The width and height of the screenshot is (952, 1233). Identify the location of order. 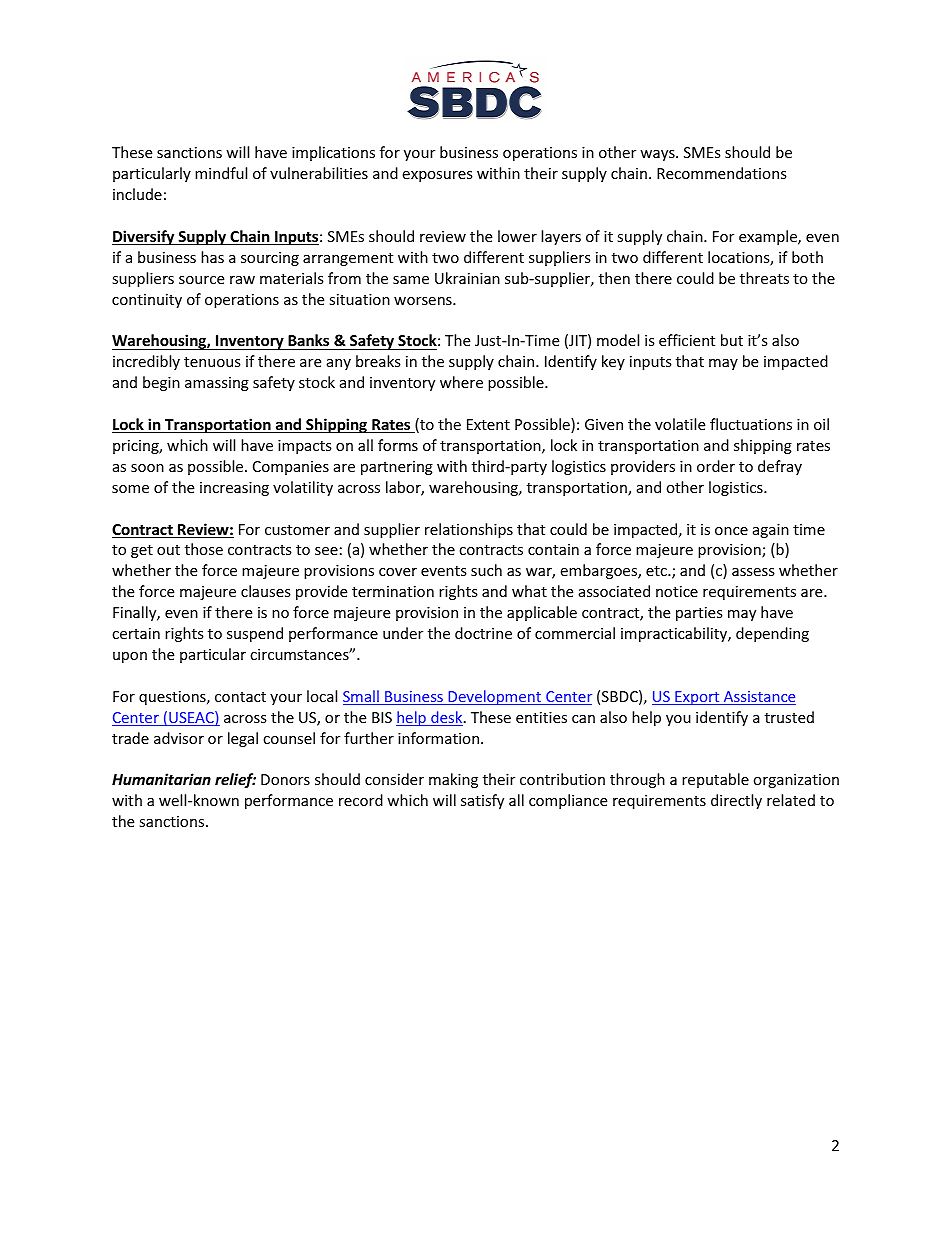
(716, 466).
